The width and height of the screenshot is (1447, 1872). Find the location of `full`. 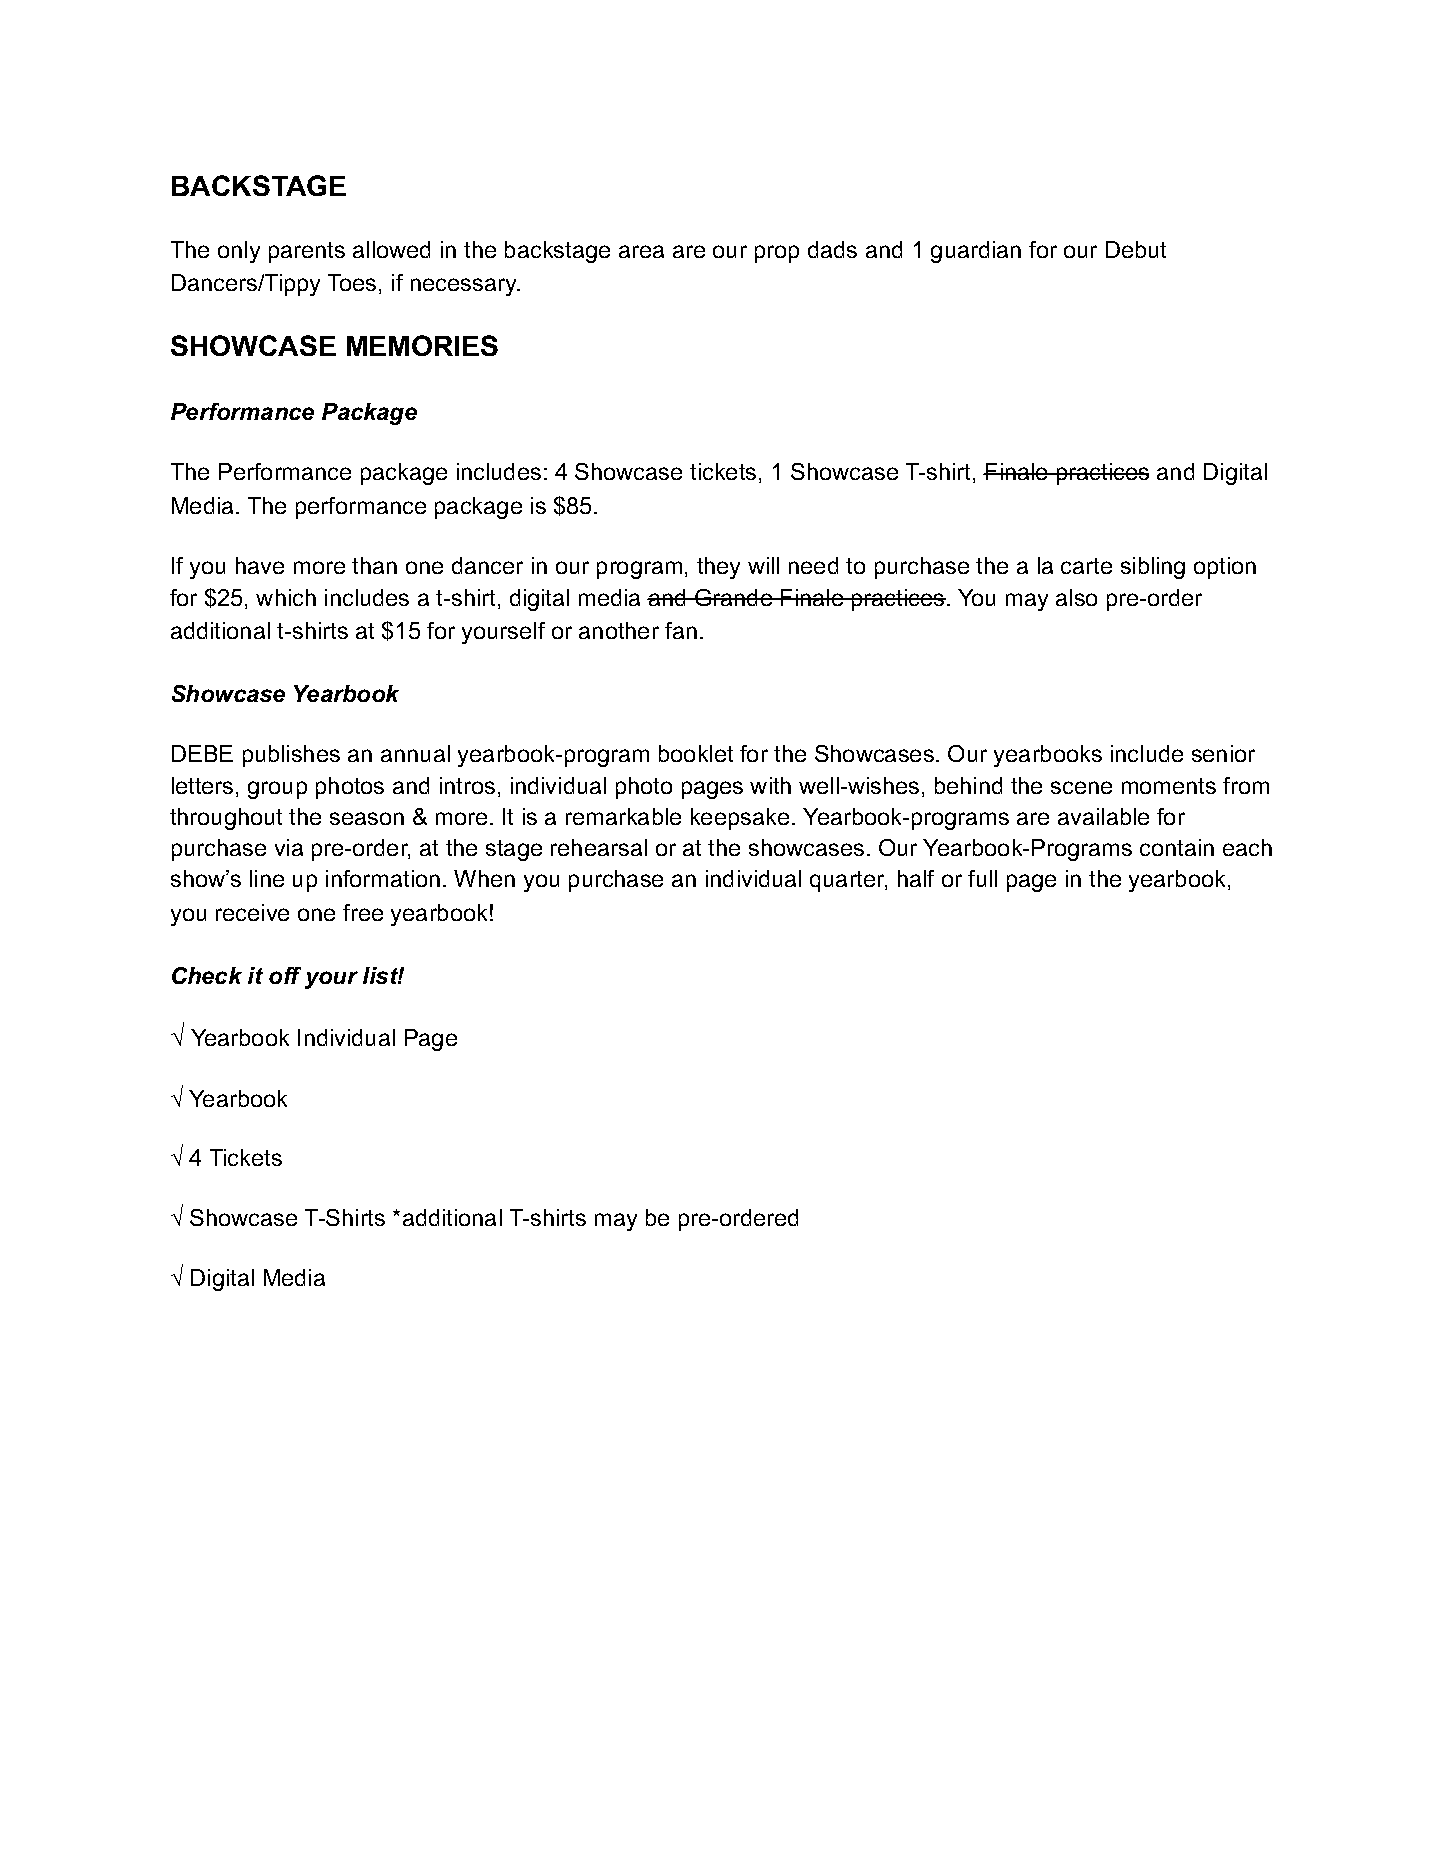

full is located at coordinates (982, 878).
